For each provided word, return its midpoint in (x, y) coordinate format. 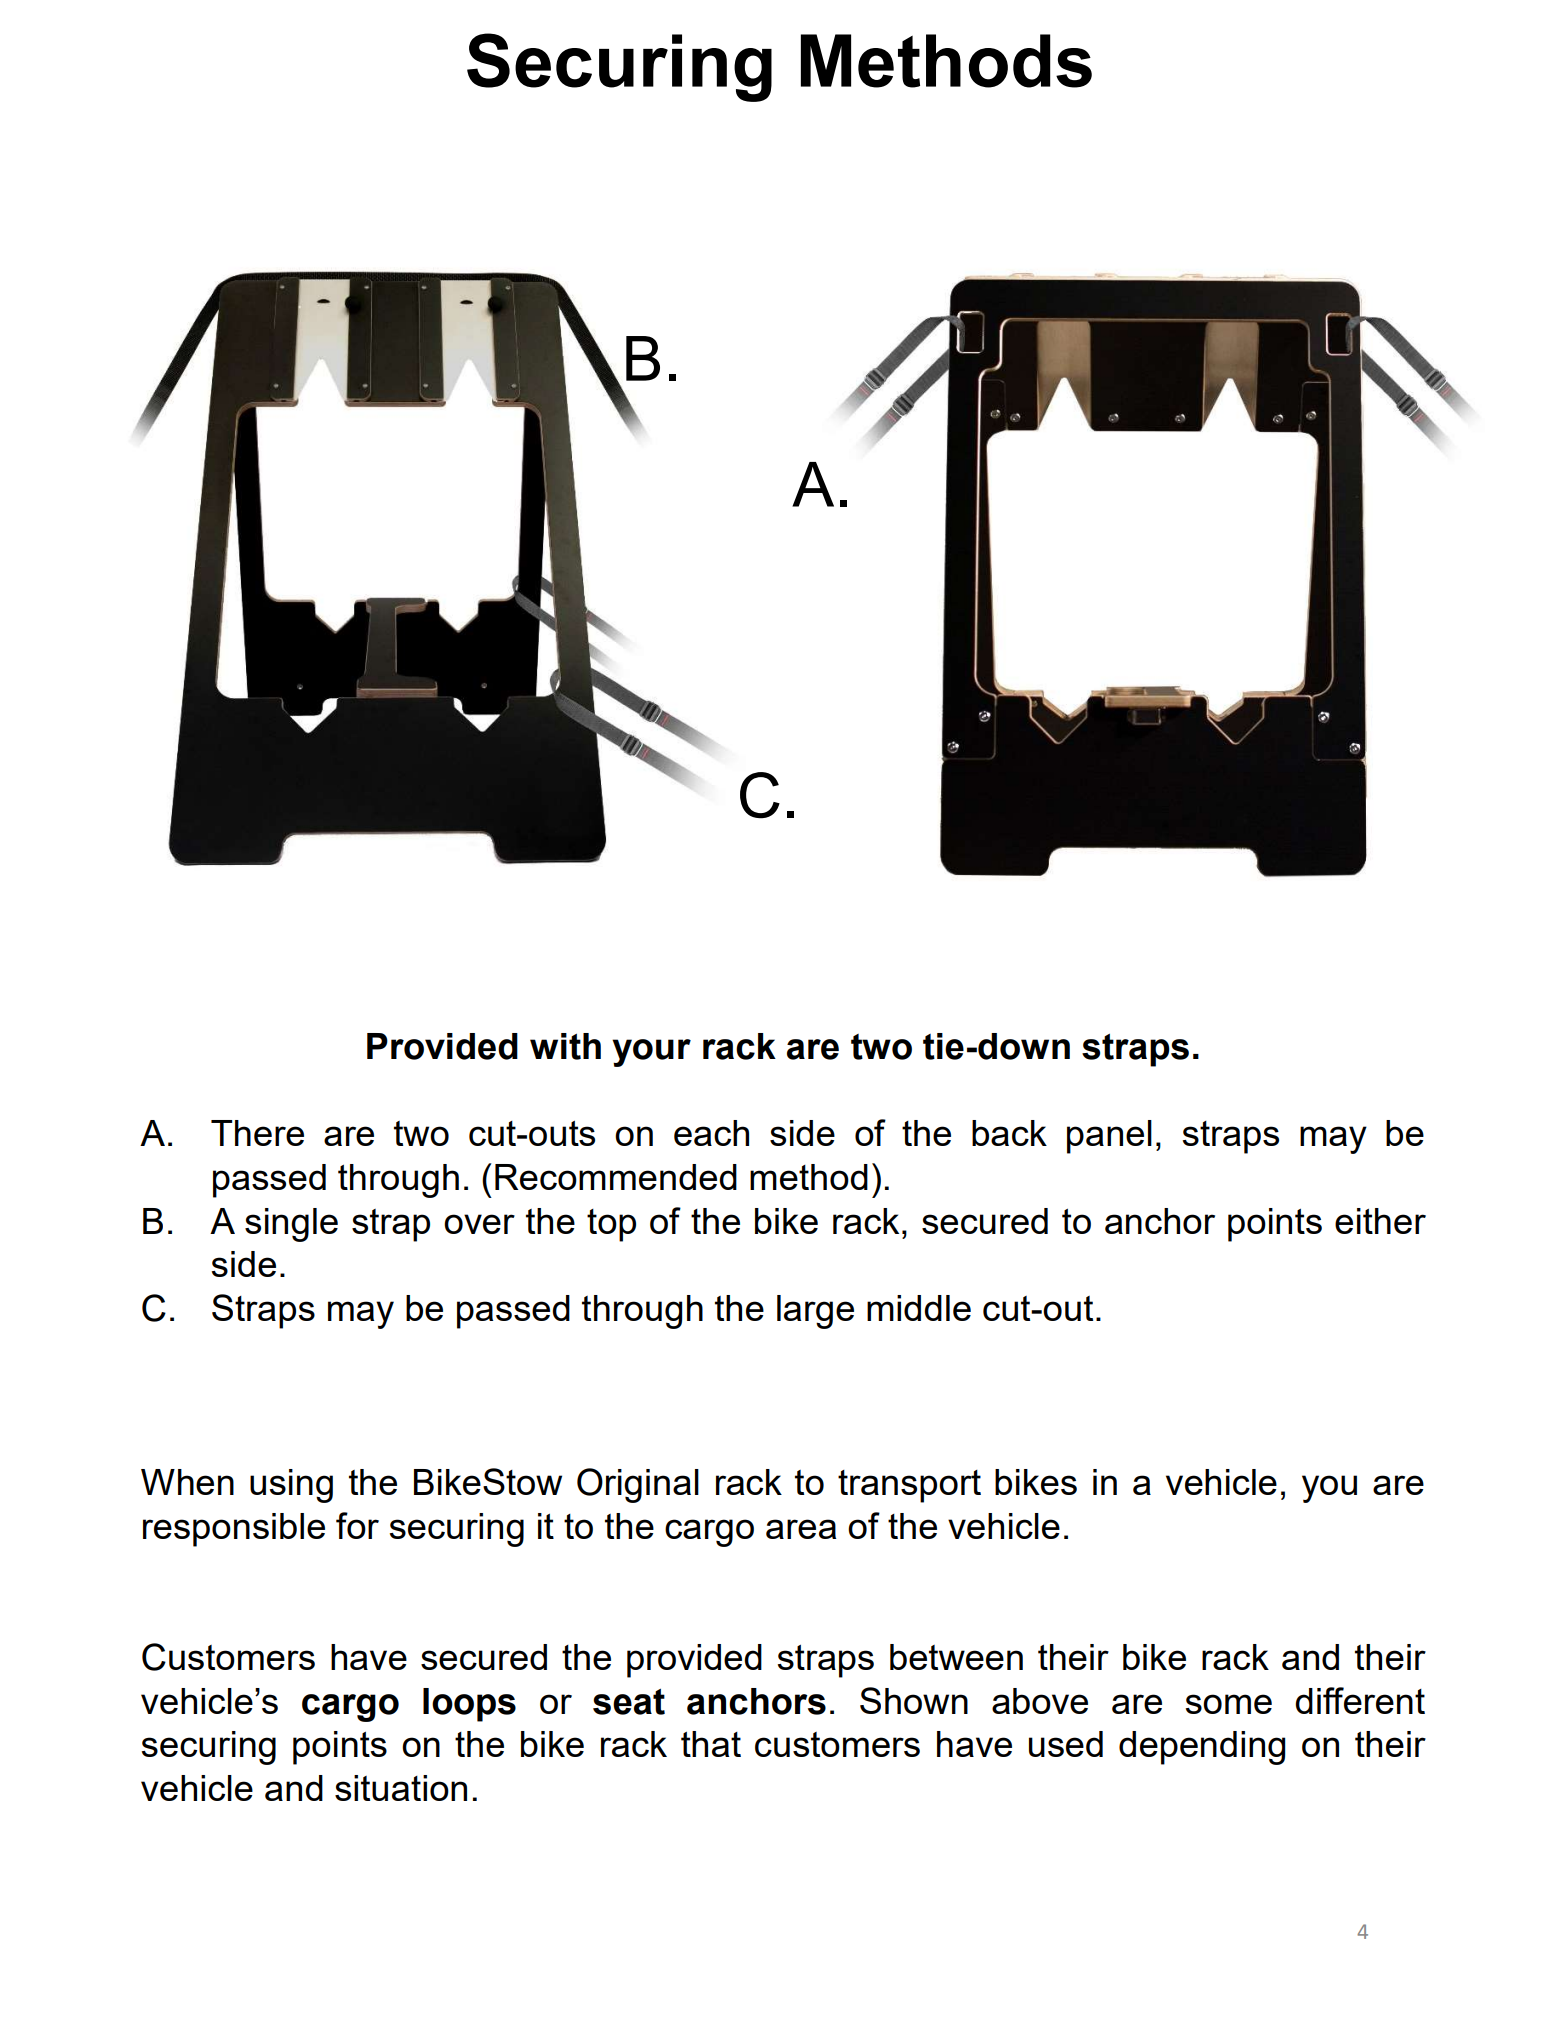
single (291, 1225)
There (257, 1133)
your (651, 1053)
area (801, 1529)
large (815, 1312)
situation (401, 1788)
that (711, 1744)
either (1380, 1221)
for (357, 1525)
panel (1109, 1137)
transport (909, 1486)
